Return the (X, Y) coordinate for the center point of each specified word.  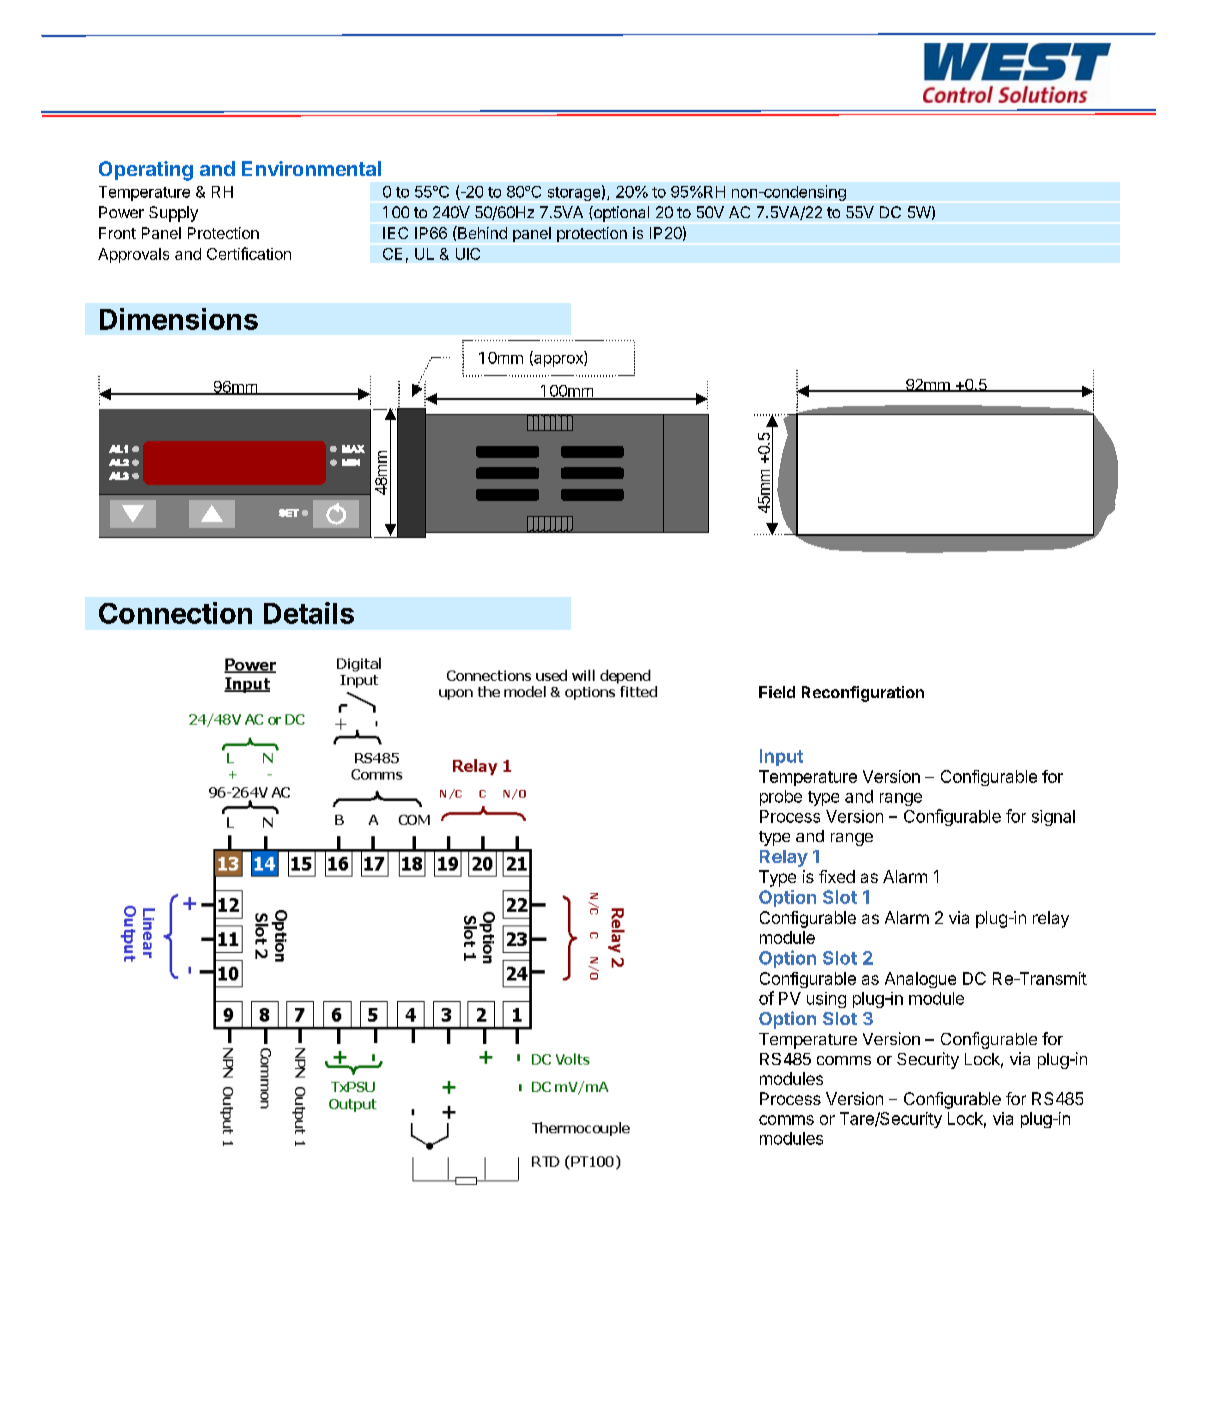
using (826, 1000)
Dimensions (179, 319)
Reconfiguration (863, 694)
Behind (481, 232)
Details (309, 613)
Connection (175, 613)
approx (558, 361)
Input (781, 757)
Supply (173, 214)
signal (1053, 818)
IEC (395, 233)
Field (777, 692)
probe (781, 798)
